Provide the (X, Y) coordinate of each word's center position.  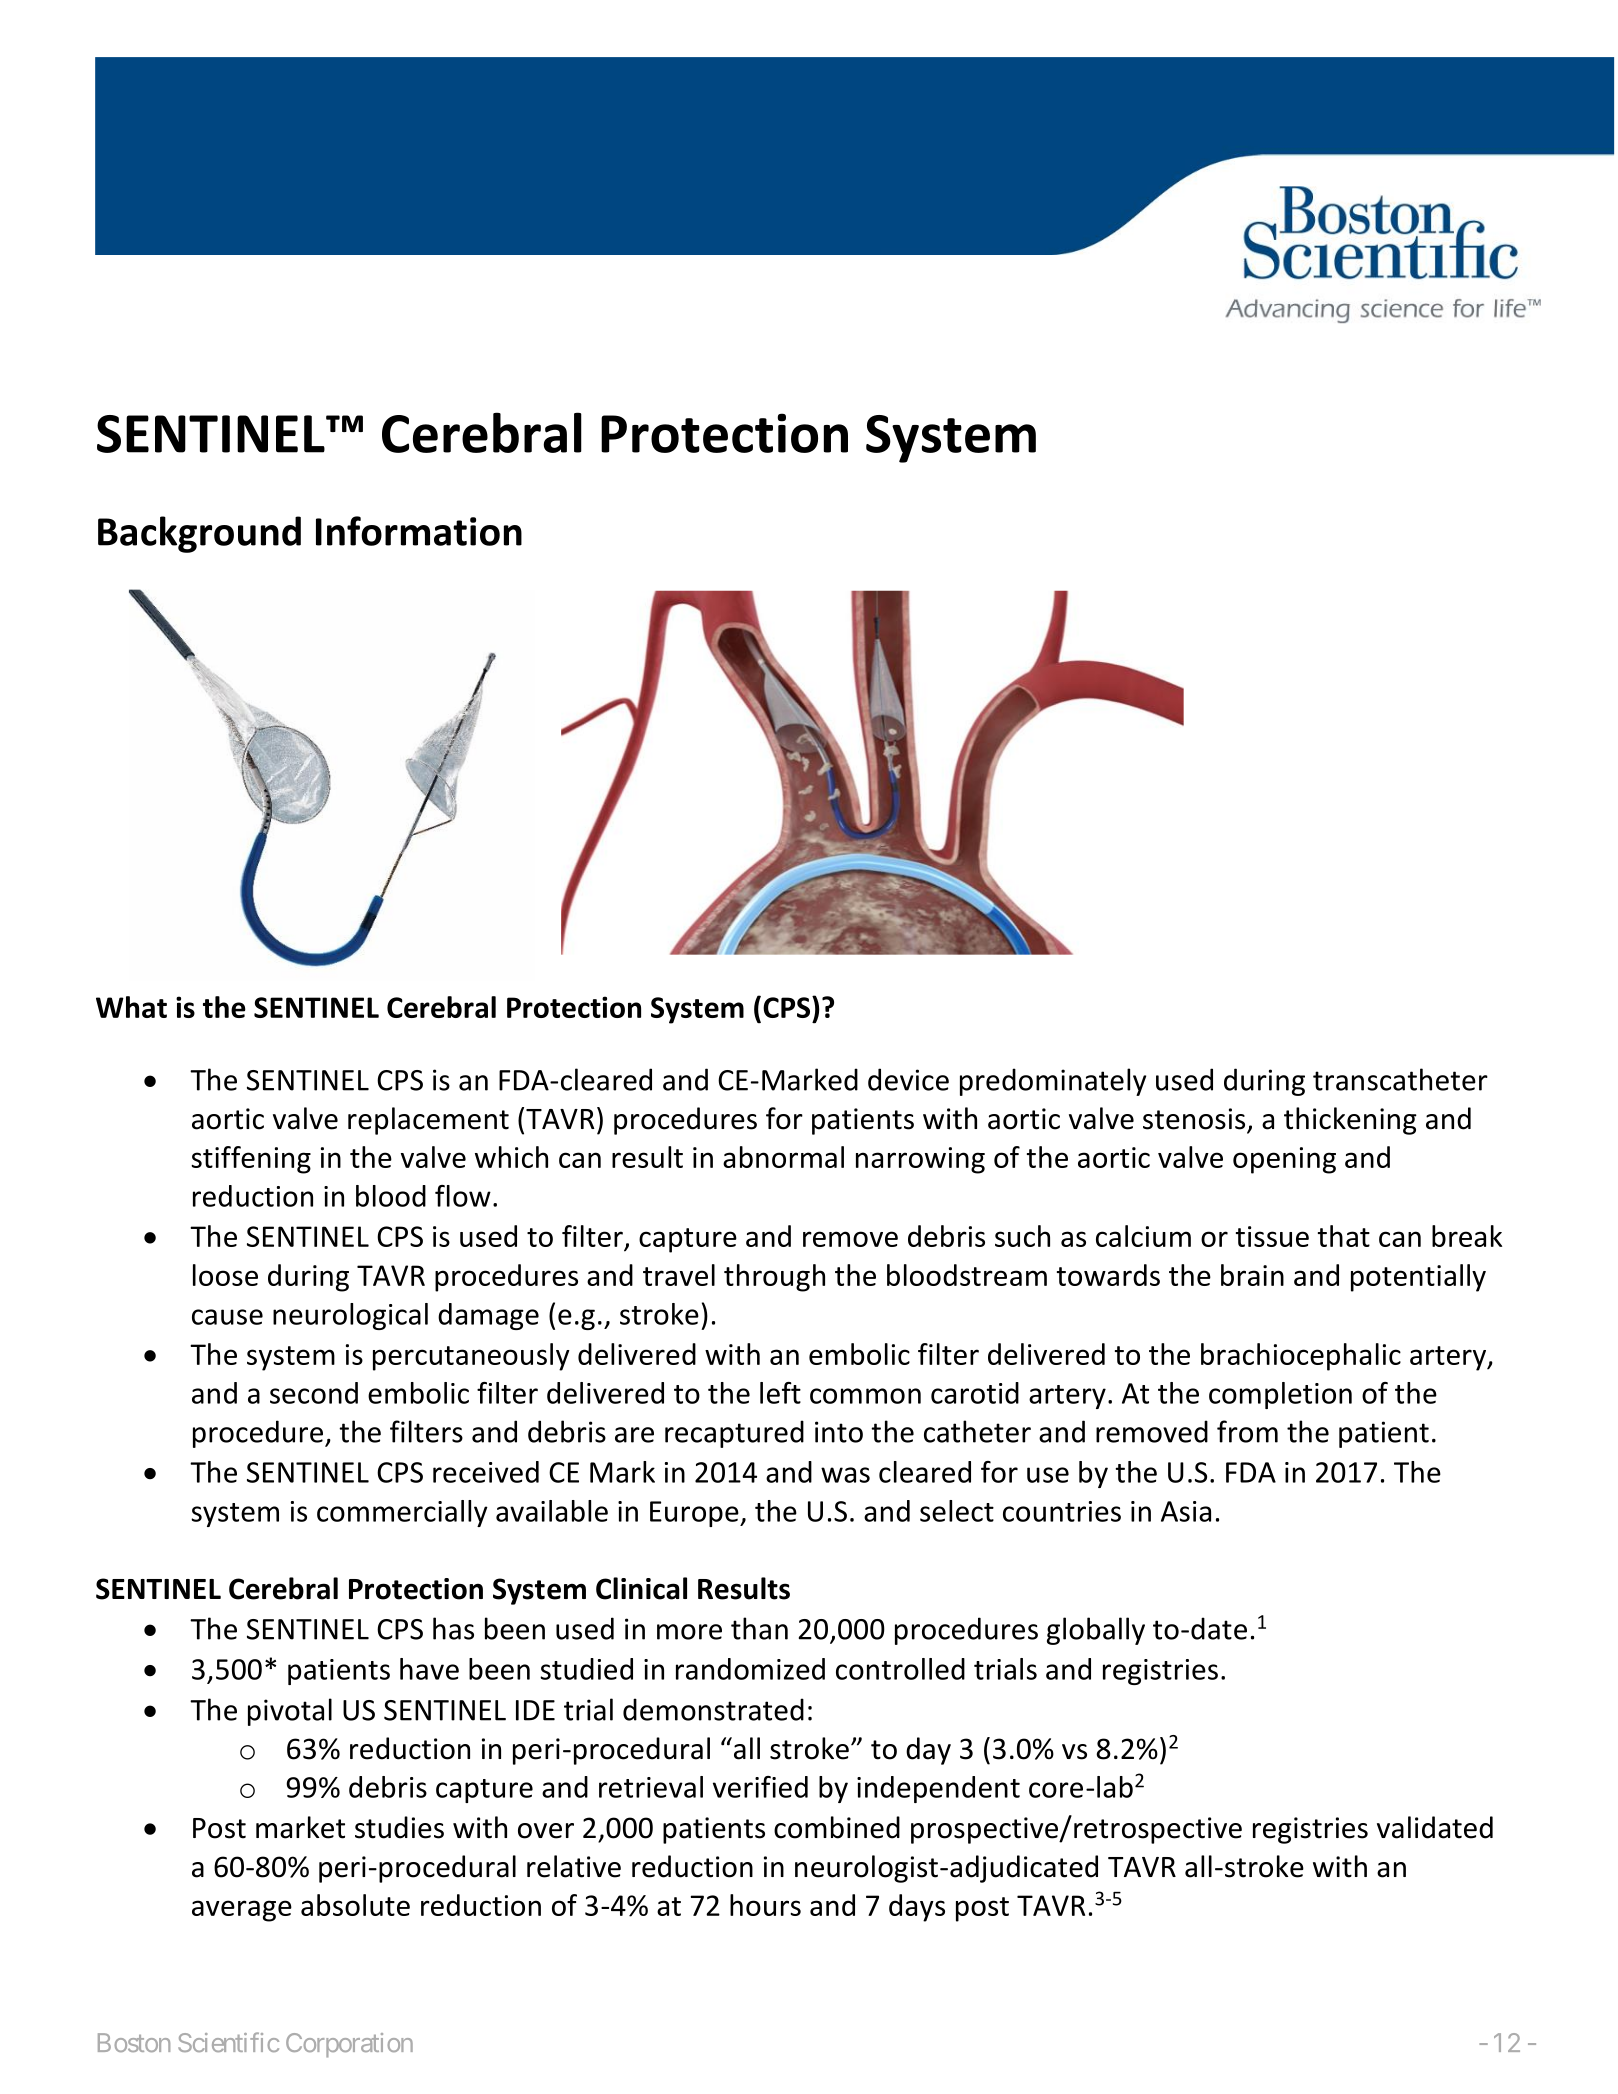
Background (199, 534)
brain (1252, 1275)
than (759, 1628)
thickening (1350, 1121)
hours (765, 1905)
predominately (1053, 1082)
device (908, 1079)
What (131, 1007)
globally (1096, 1631)
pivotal (290, 1712)
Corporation (349, 2045)
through (774, 1278)
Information (419, 531)
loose (225, 1275)
